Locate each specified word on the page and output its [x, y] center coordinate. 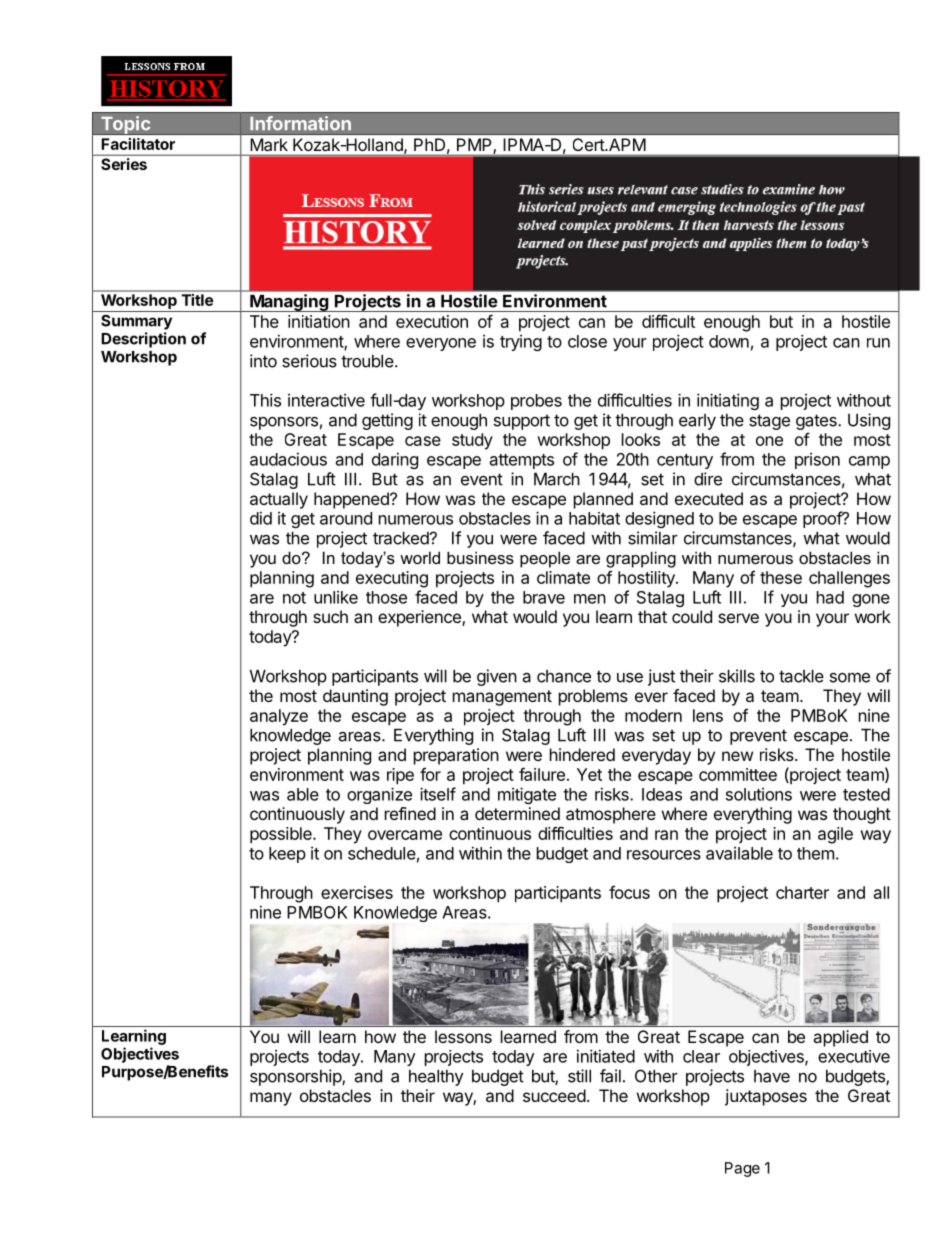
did [261, 518]
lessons [463, 1036]
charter [802, 892]
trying [521, 343]
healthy [436, 1078]
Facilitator [138, 144]
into [263, 361]
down [729, 341]
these [781, 577]
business [480, 557]
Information [300, 123]
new [737, 756]
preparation [456, 756]
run [878, 343]
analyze [279, 717]
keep [287, 855]
